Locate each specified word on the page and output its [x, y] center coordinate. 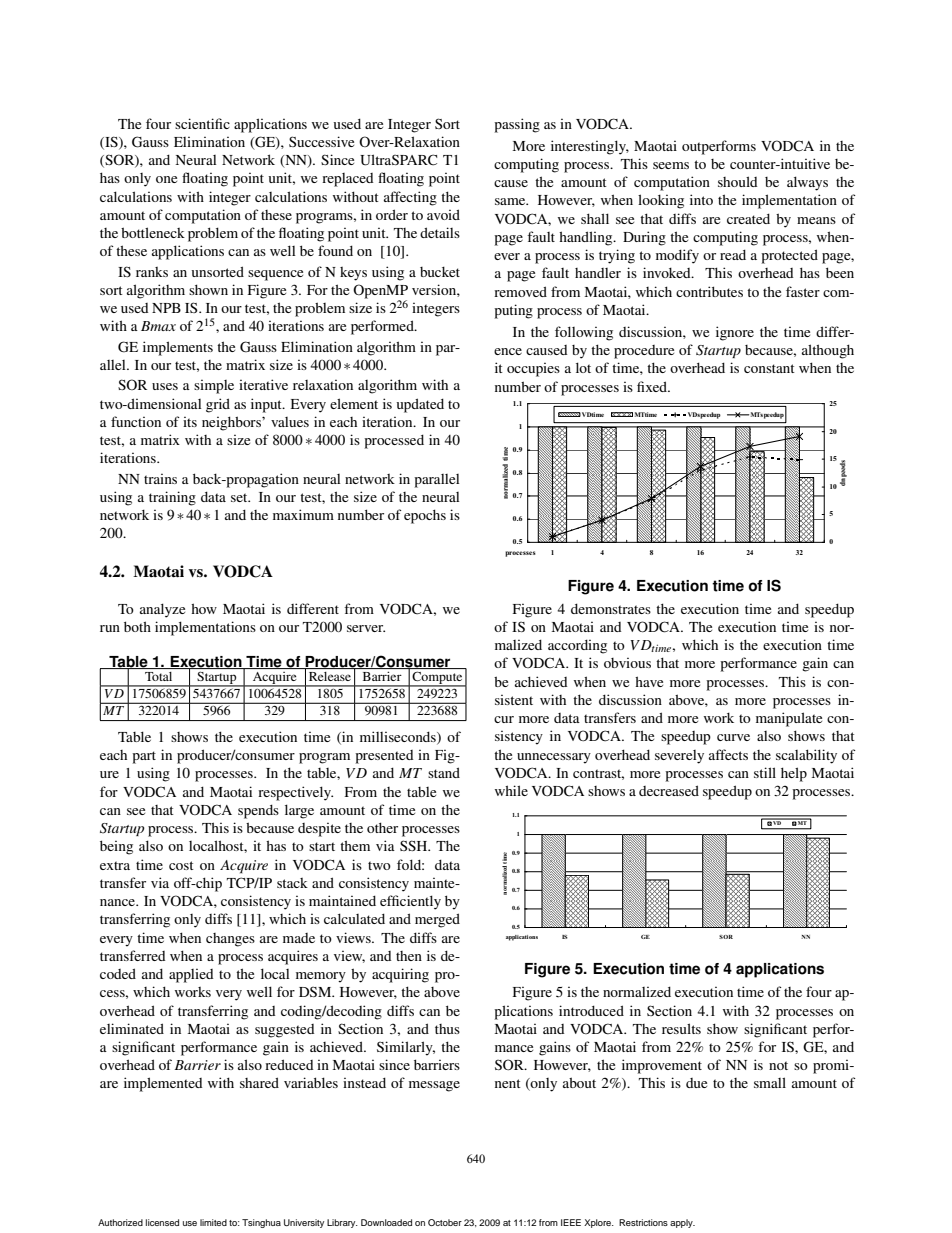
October [445, 1222]
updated [420, 405]
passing [517, 125]
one [166, 179]
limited [213, 1222]
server [366, 628]
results [681, 1028]
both [137, 626]
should [737, 181]
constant [769, 368]
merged [437, 920]
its [190, 421]
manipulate [789, 719]
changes [230, 940]
